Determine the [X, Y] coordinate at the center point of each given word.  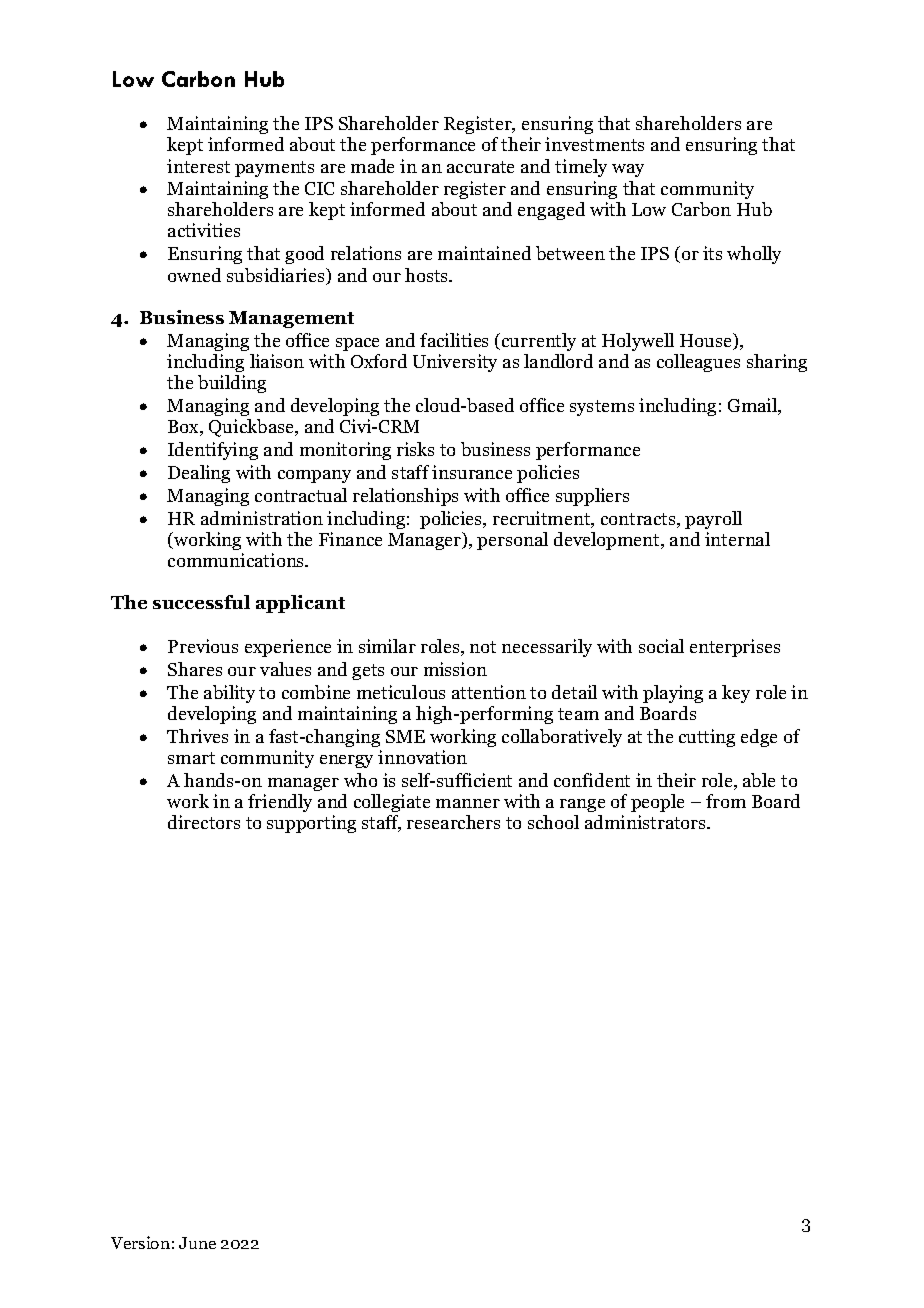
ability [229, 694]
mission [455, 669]
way [628, 170]
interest [198, 166]
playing [673, 694]
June [197, 1243]
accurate [480, 167]
